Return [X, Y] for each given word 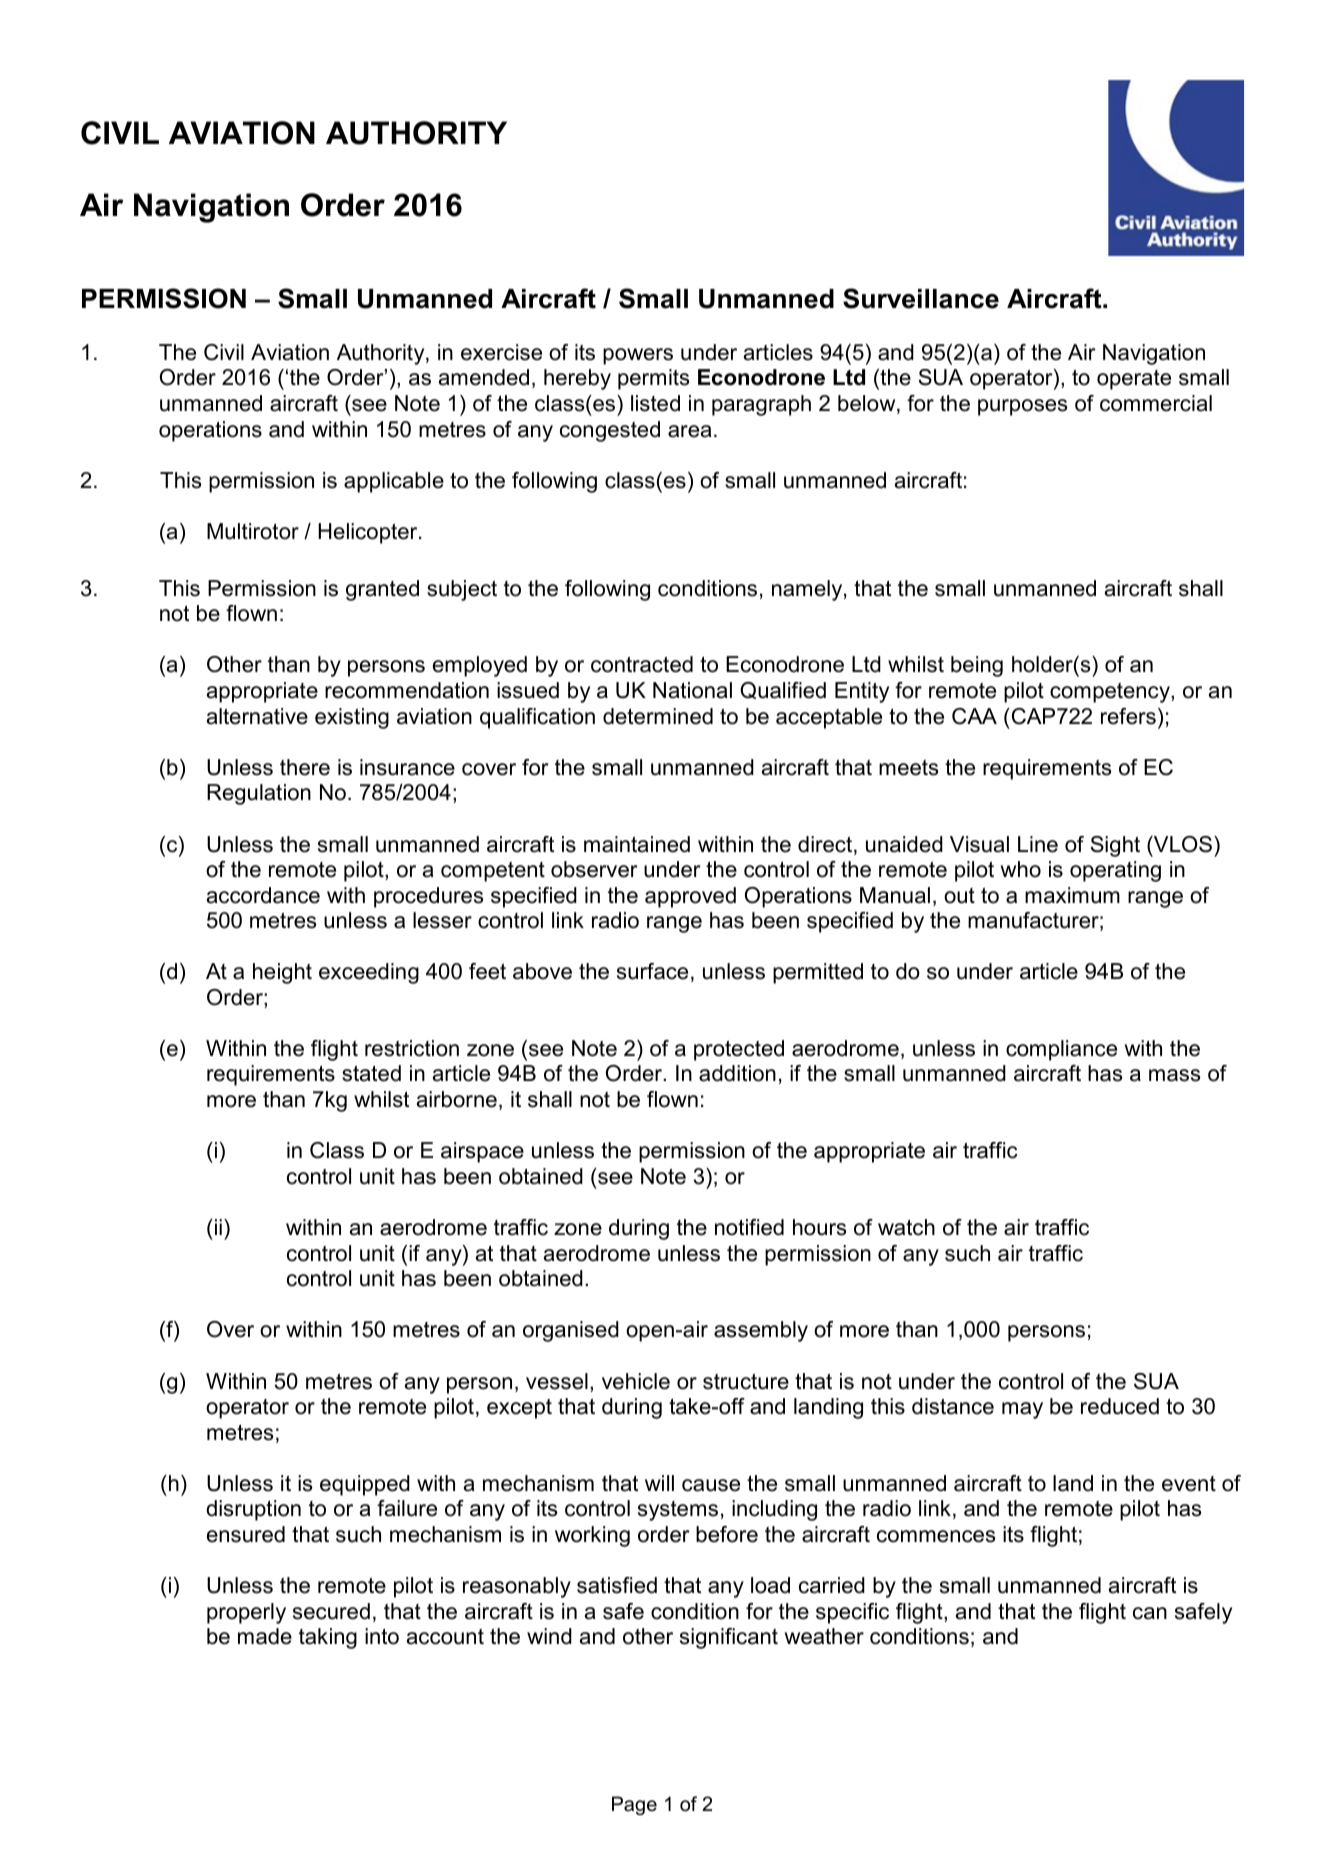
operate [1134, 380]
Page [634, 1805]
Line [1038, 844]
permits [653, 379]
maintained [637, 844]
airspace [482, 1152]
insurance [407, 767]
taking [328, 1638]
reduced [1120, 1406]
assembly [761, 1331]
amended [484, 377]
